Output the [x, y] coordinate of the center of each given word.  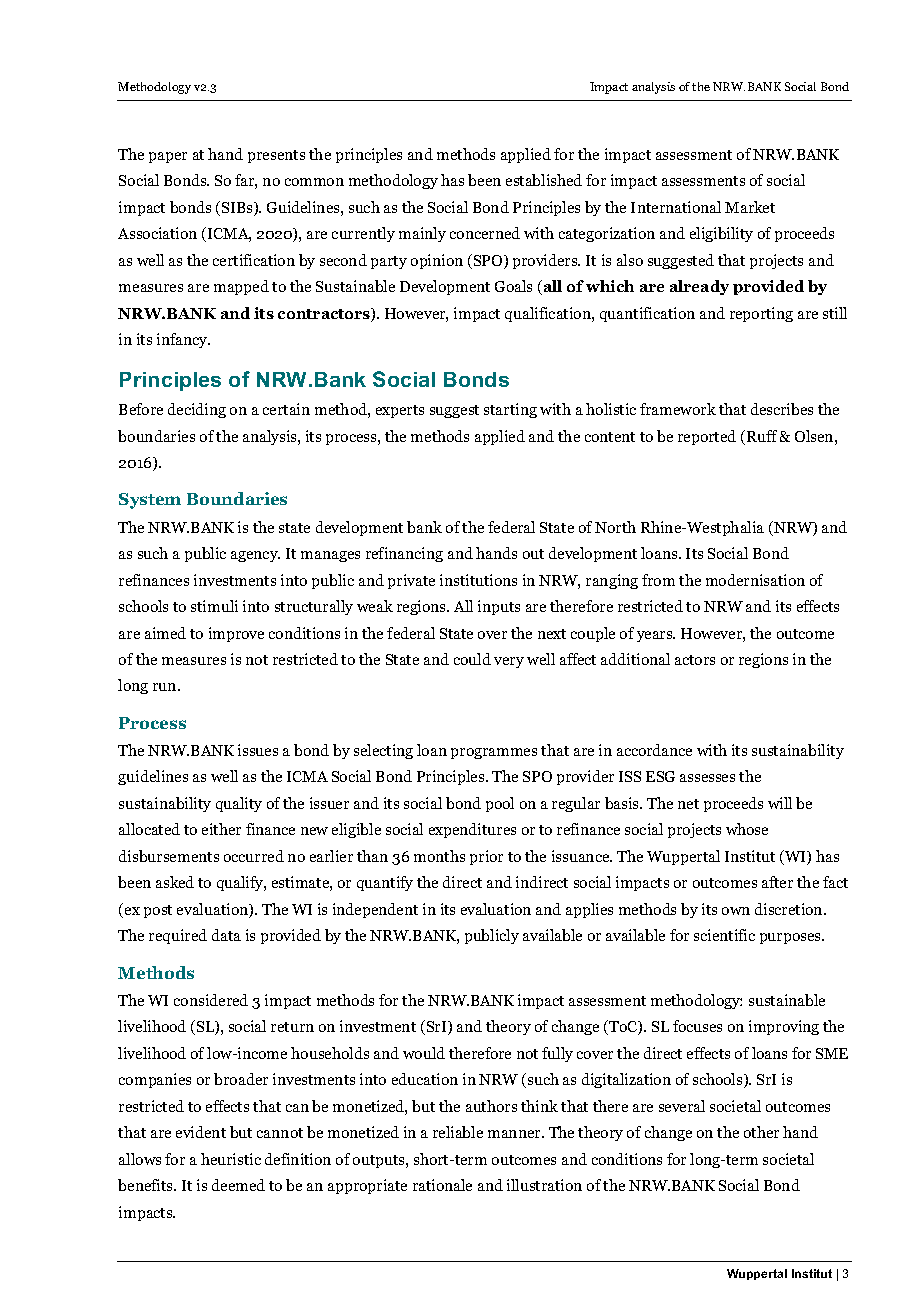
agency [255, 556]
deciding [197, 410]
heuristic [231, 1159]
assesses [707, 778]
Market [750, 207]
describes [782, 409]
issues [258, 750]
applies [589, 910]
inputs [499, 607]
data [226, 935]
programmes [494, 753]
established [544, 180]
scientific [724, 935]
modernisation [755, 580]
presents [276, 156]
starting [510, 410]
